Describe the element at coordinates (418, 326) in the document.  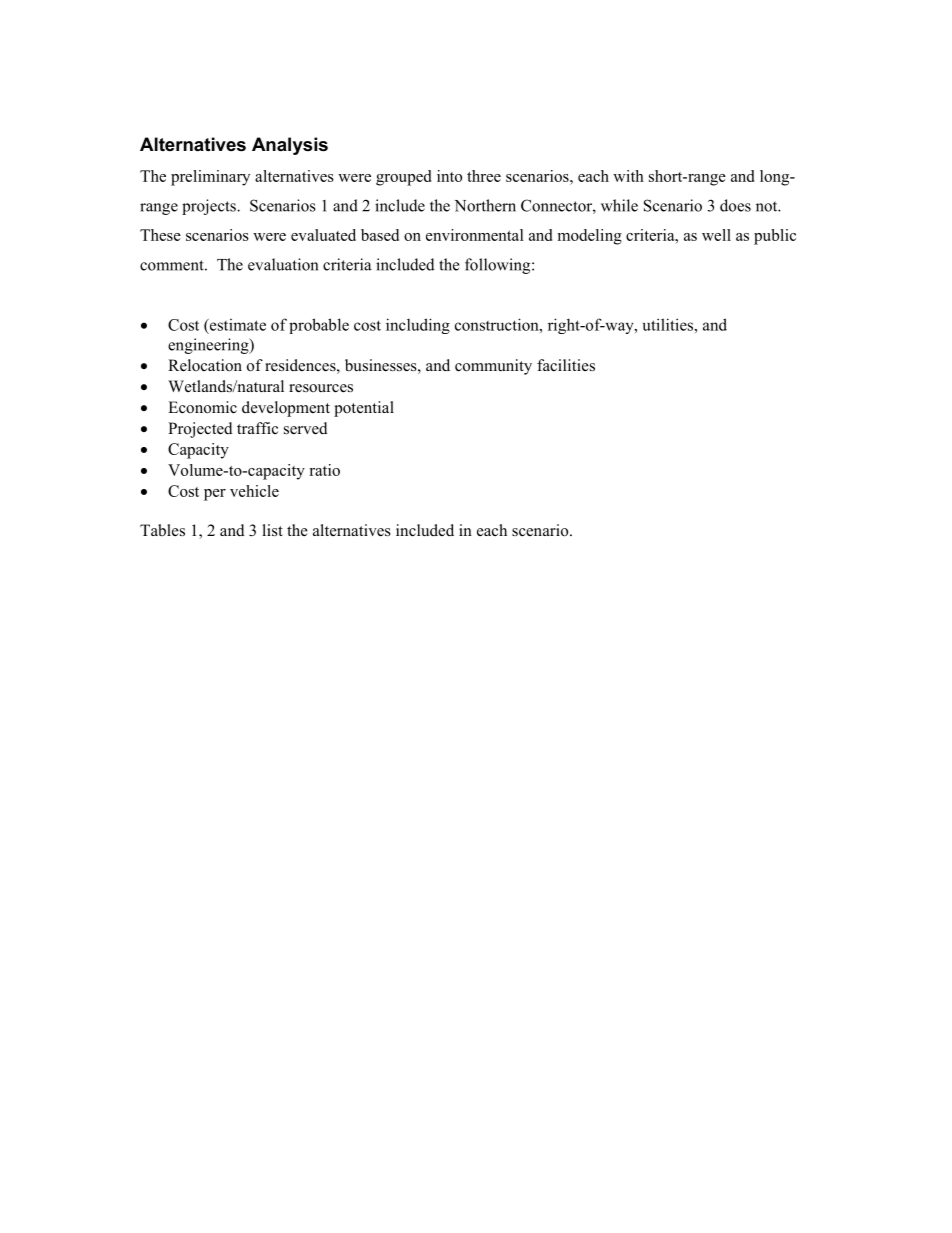
I see `including` at that location.
